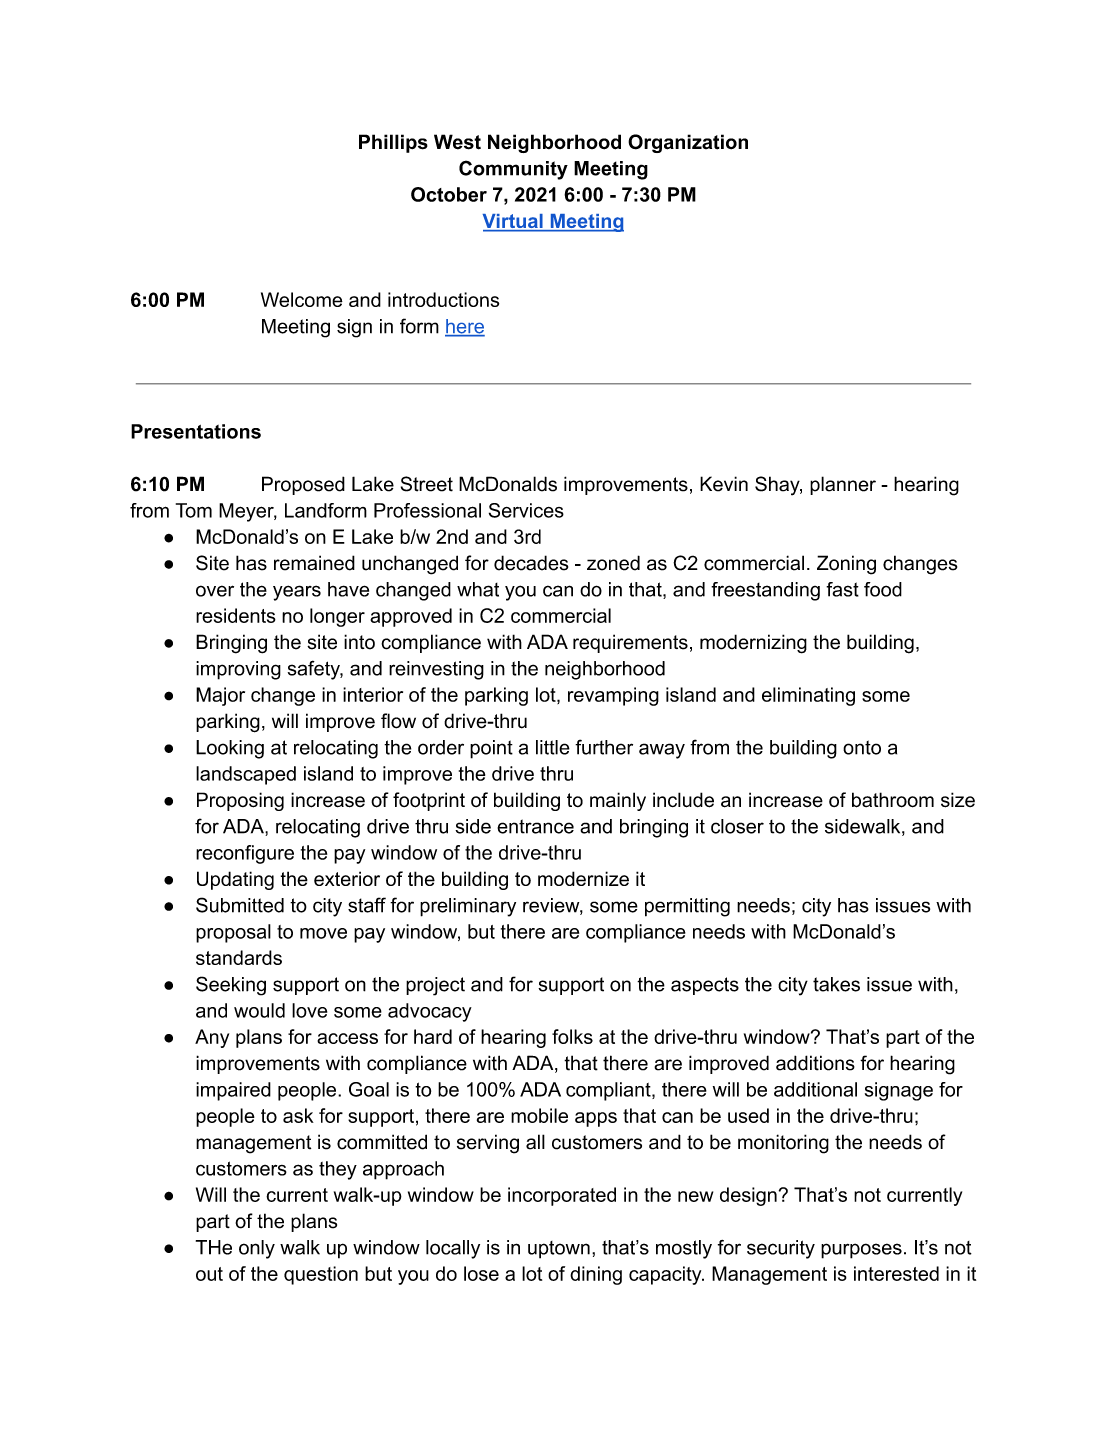  Describe the element at coordinates (257, 1249) in the screenshot. I see `only` at that location.
